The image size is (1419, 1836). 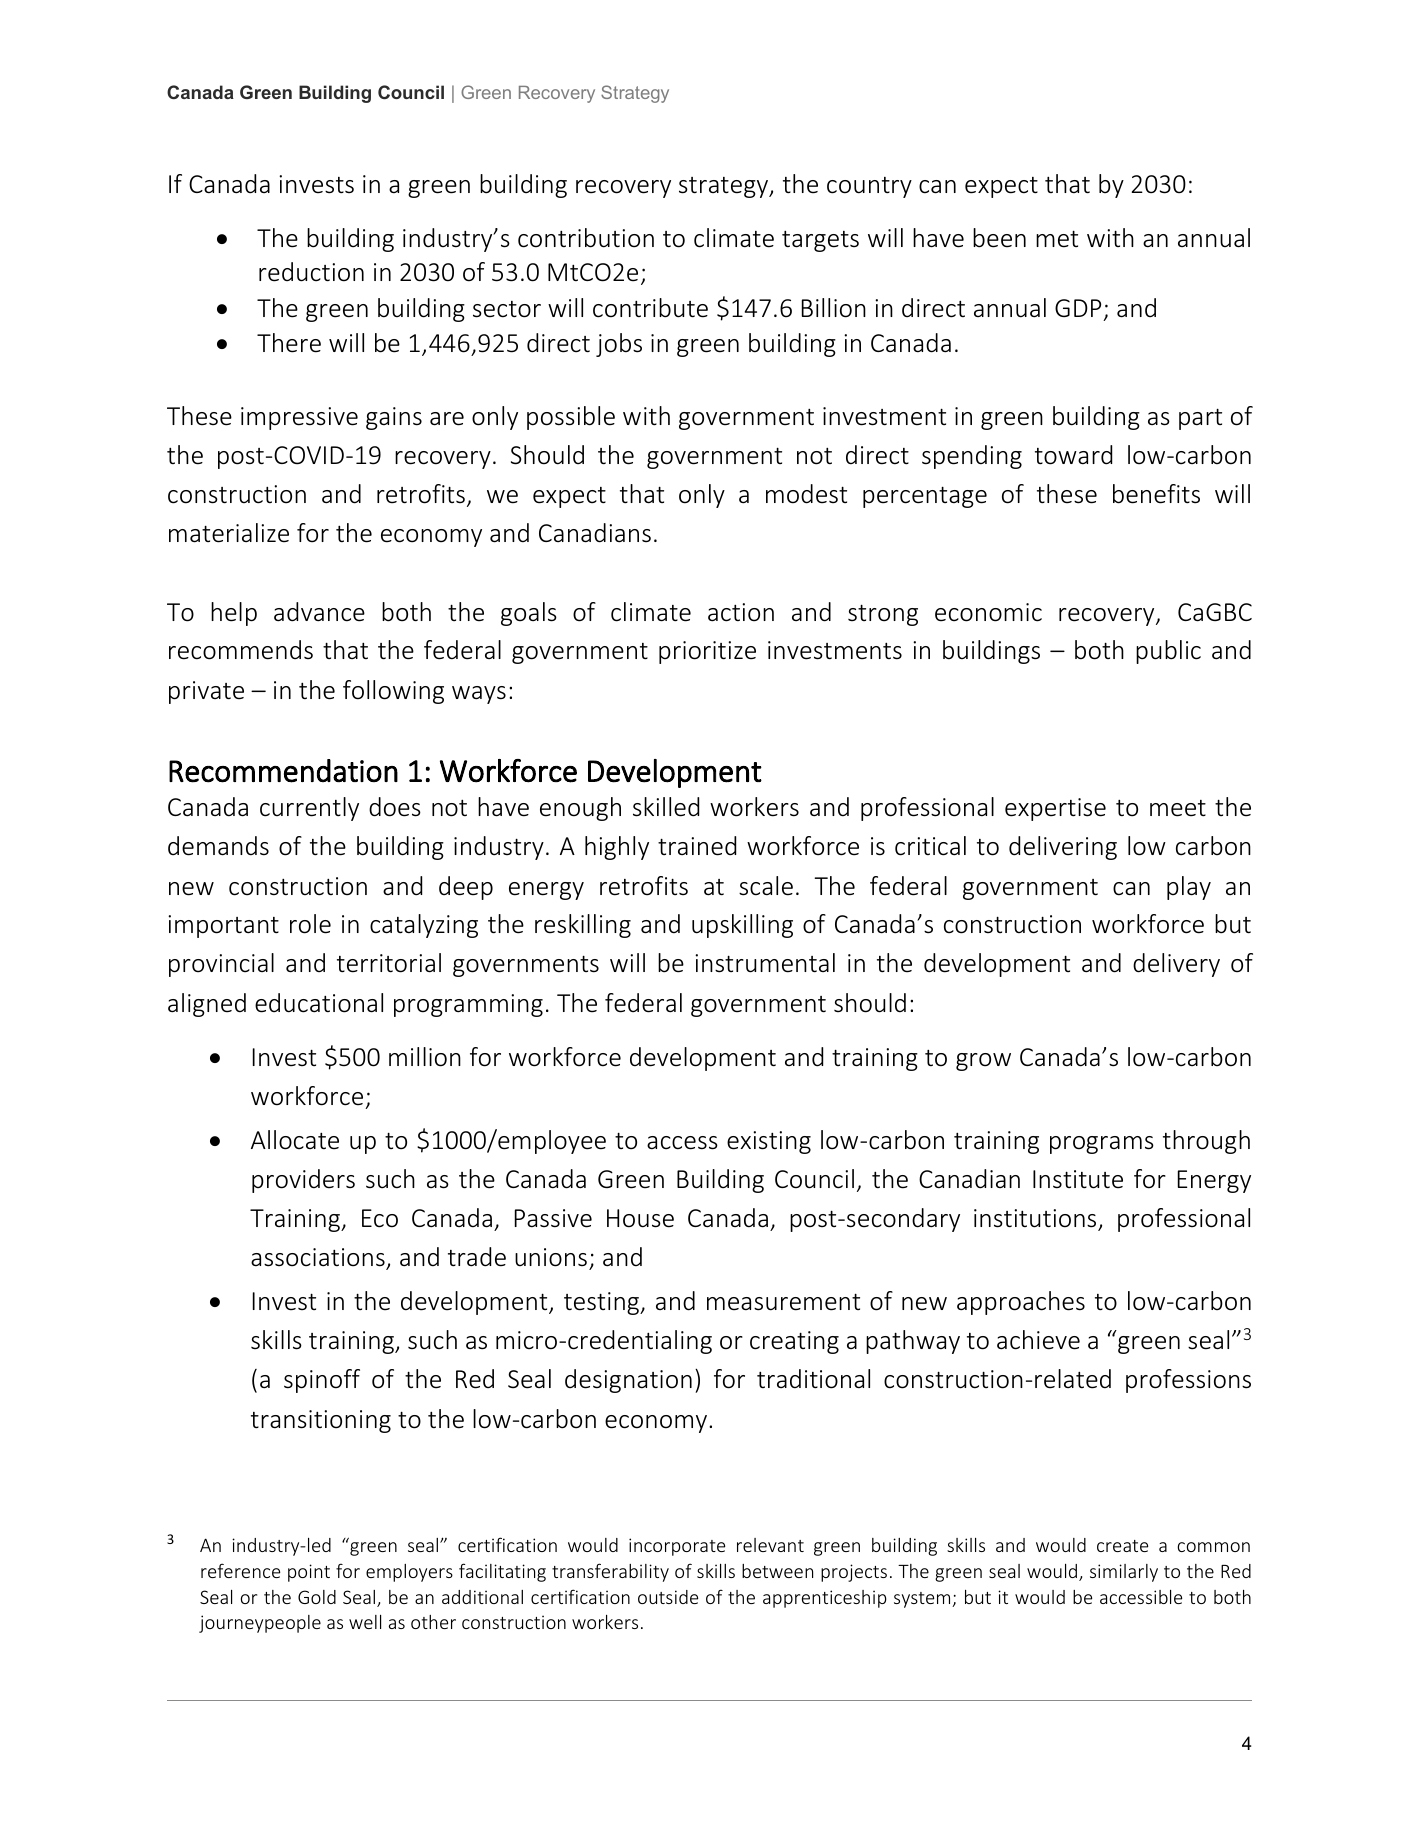 What do you see at coordinates (742, 926) in the image?
I see `upskilling` at bounding box center [742, 926].
